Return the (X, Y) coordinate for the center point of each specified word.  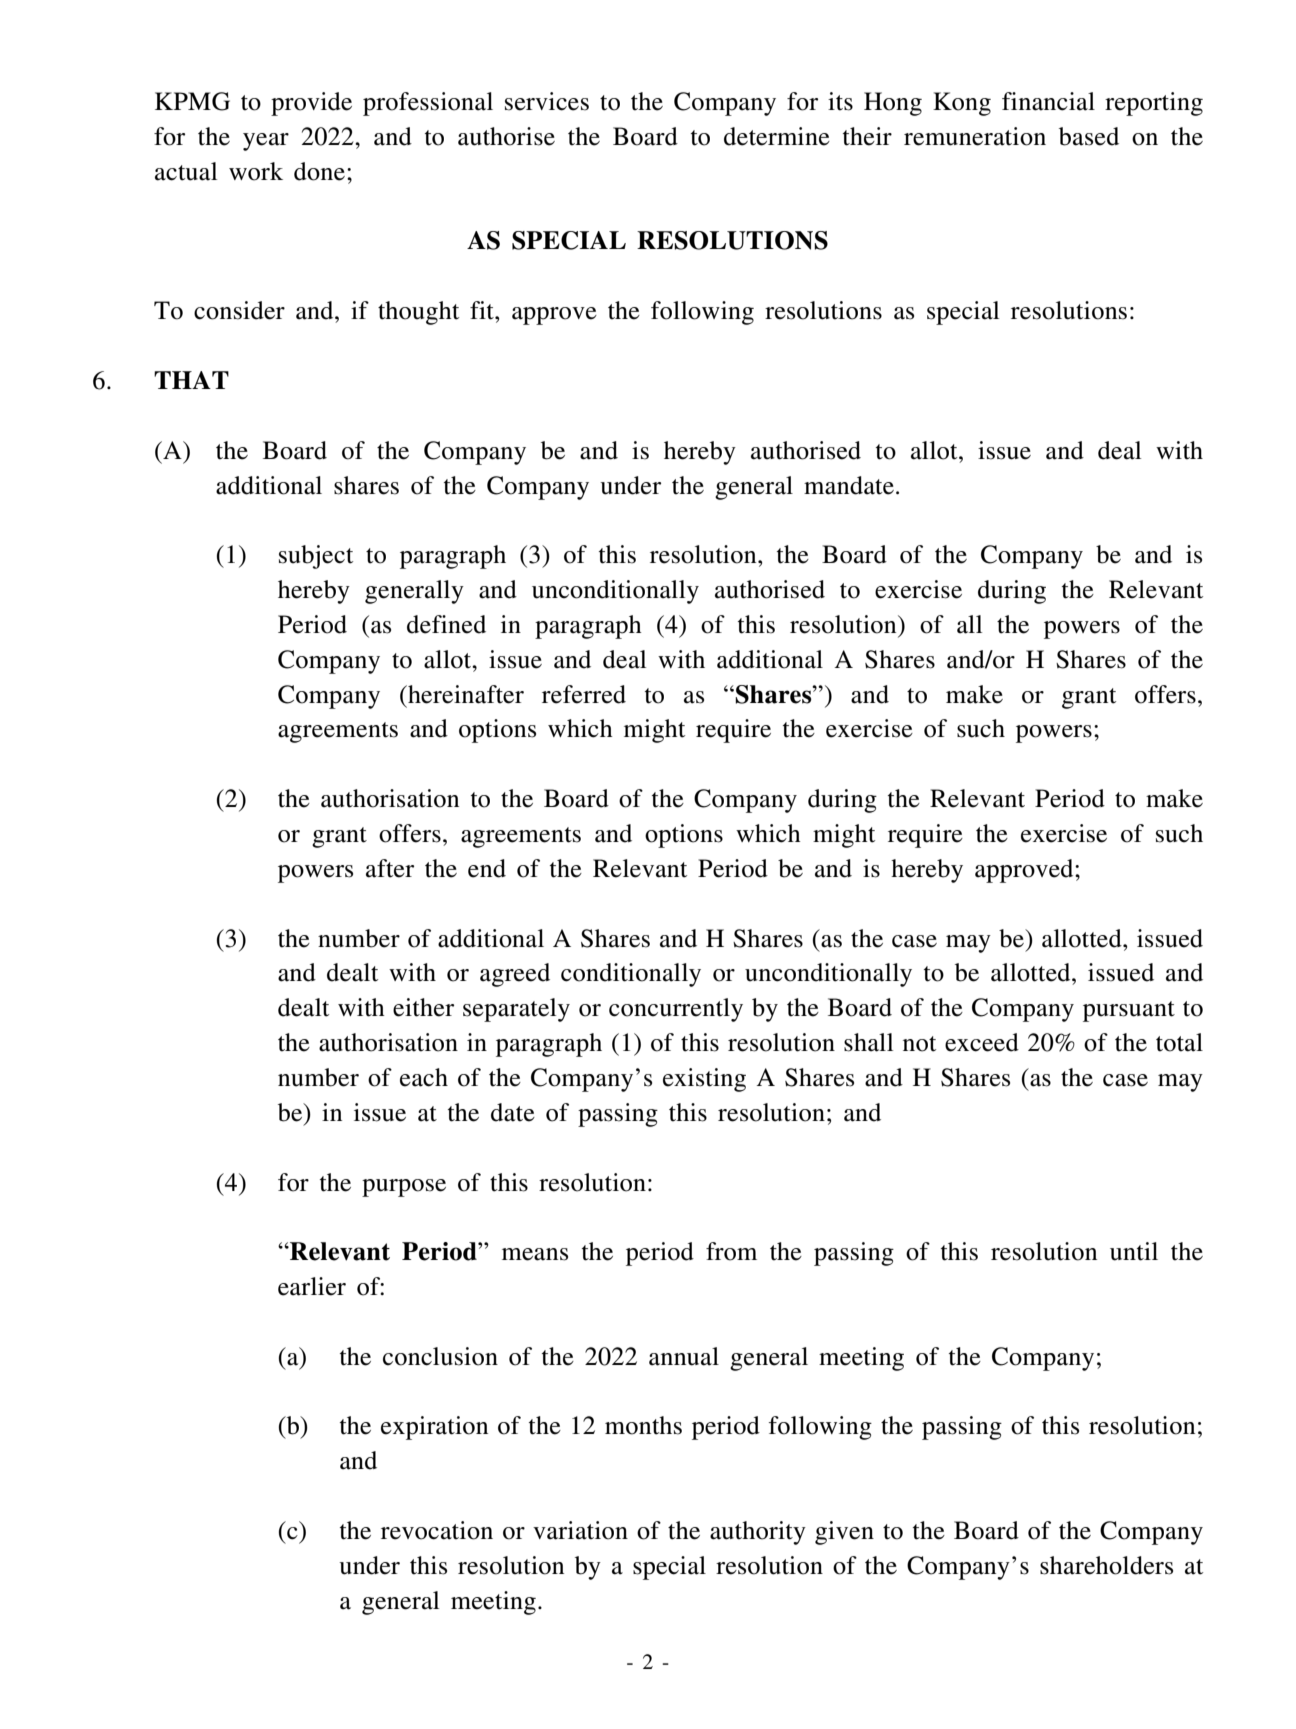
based (1089, 136)
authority (758, 1533)
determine (777, 136)
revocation (437, 1530)
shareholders (1106, 1565)
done (319, 171)
